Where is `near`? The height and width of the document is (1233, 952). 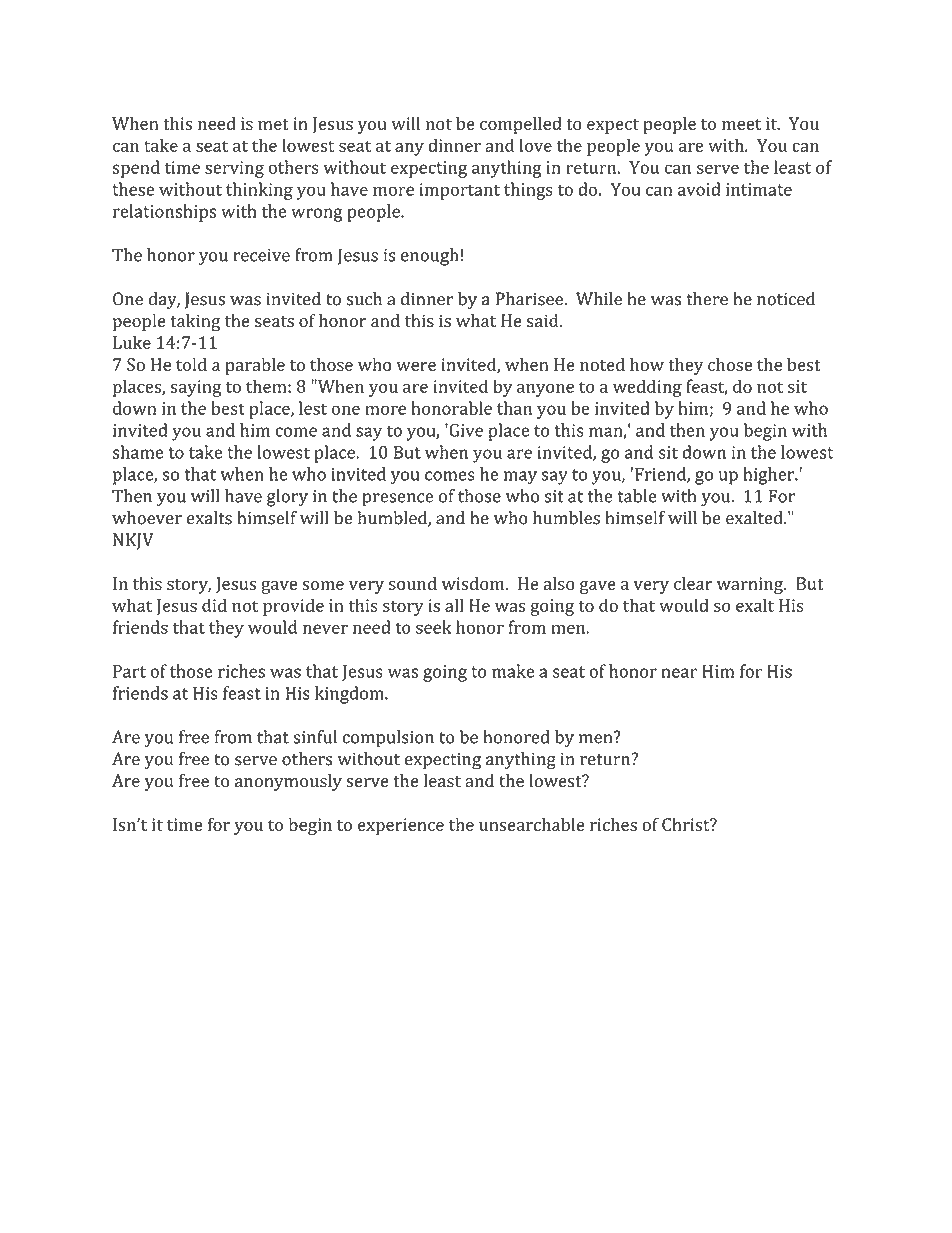 near is located at coordinates (679, 673).
